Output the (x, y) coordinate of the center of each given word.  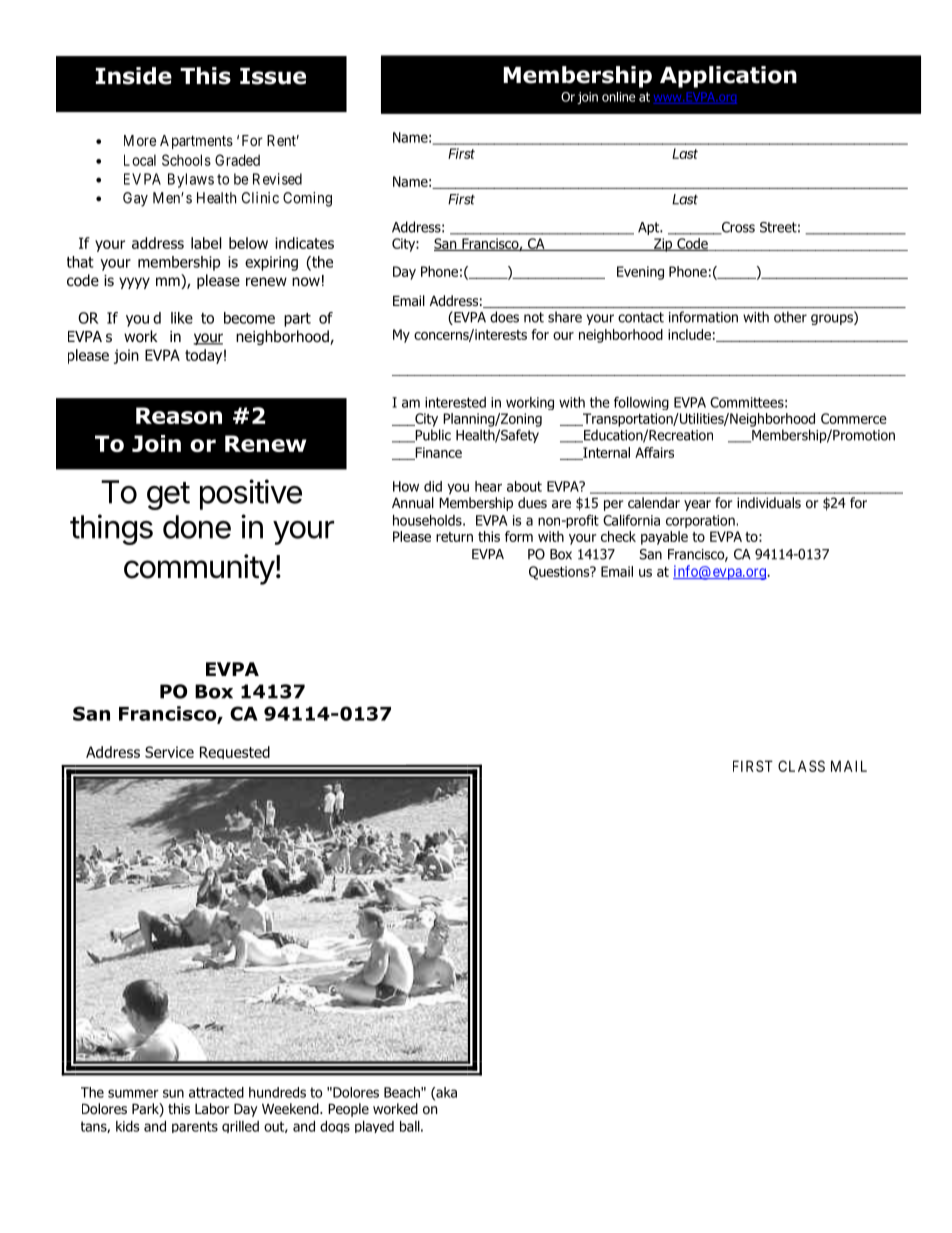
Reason (179, 415)
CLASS (801, 766)
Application (728, 77)
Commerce (854, 418)
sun (173, 1093)
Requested (235, 752)
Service (169, 752)
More (140, 140)
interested (455, 402)
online (618, 97)
